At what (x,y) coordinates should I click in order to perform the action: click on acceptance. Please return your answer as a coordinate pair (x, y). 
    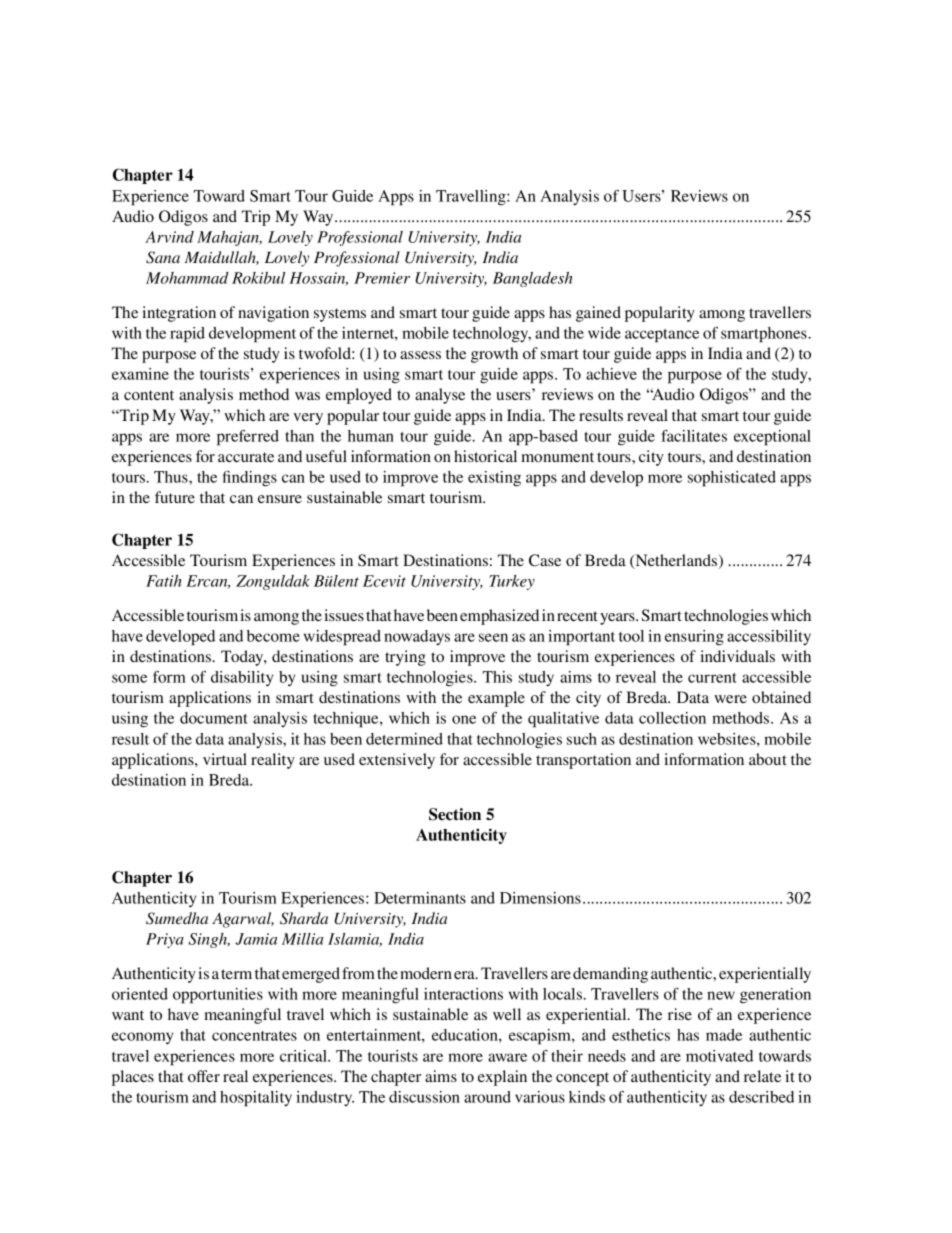
    Looking at the image, I should click on (662, 336).
